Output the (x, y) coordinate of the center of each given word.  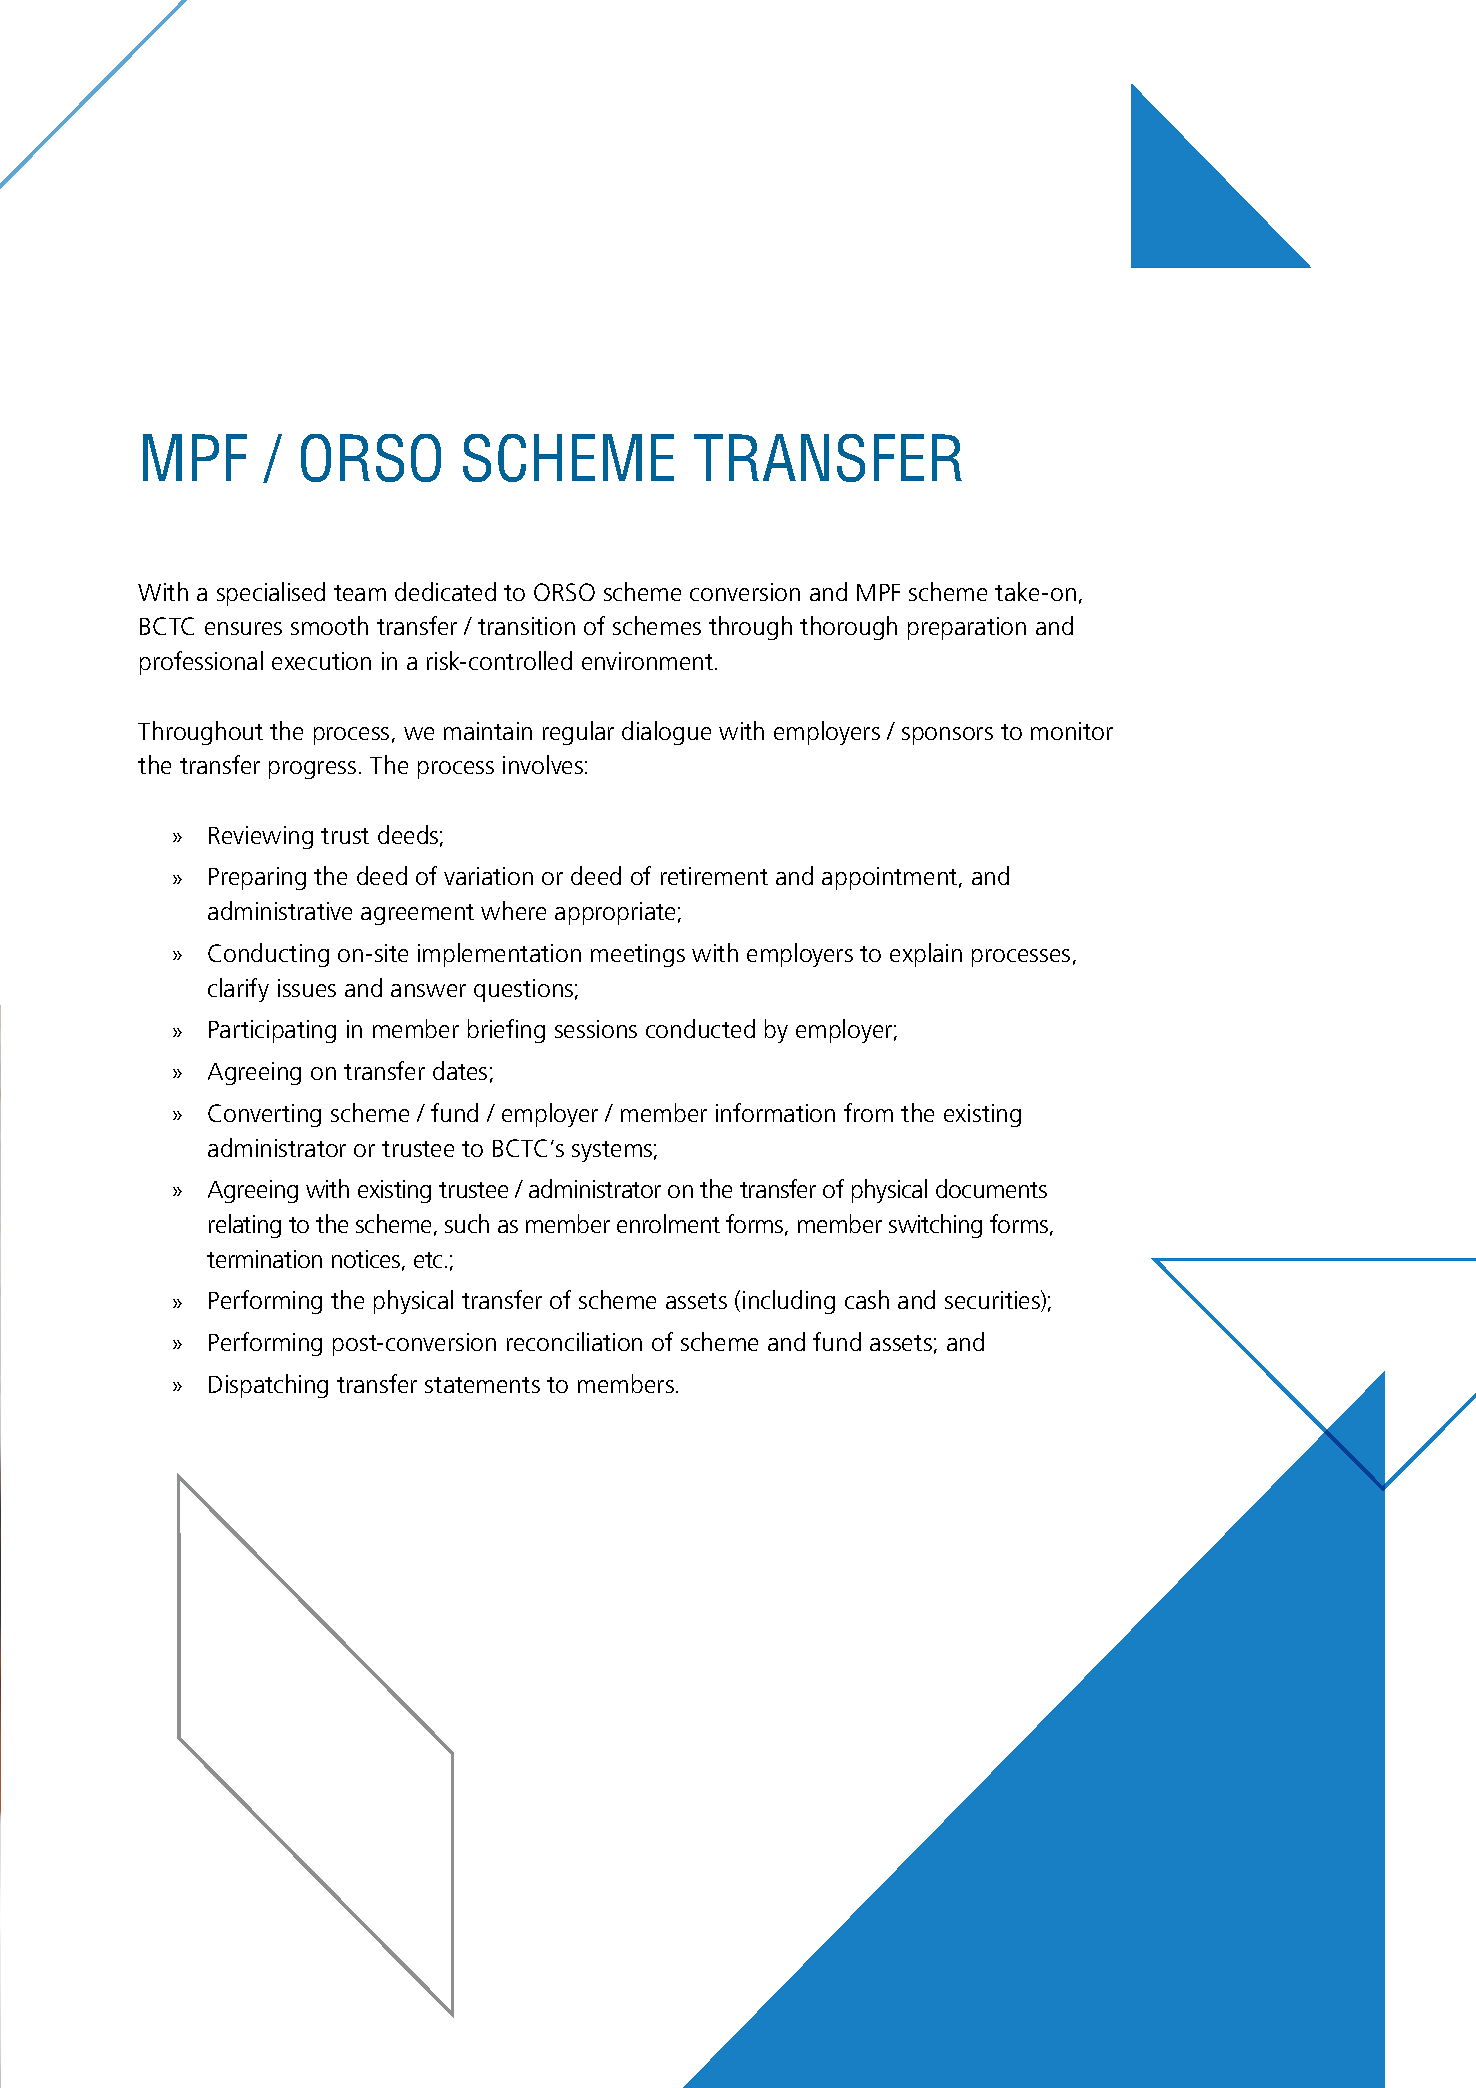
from (868, 1112)
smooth (329, 625)
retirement (714, 876)
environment (649, 661)
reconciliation (574, 1341)
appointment (891, 878)
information (775, 1112)
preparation (967, 628)
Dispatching (268, 1386)
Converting (264, 1115)
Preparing (257, 878)
